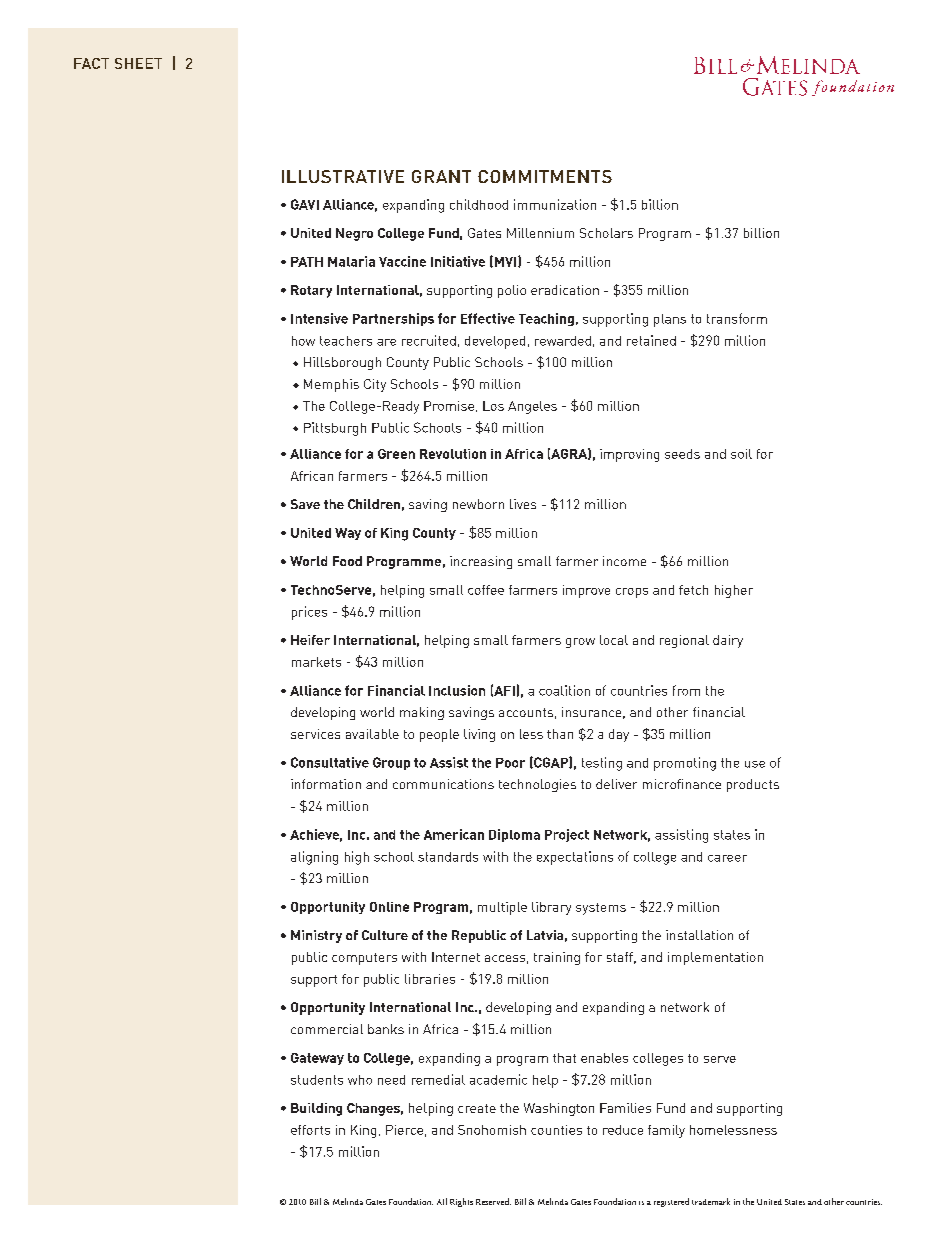  What do you see at coordinates (441, 176) in the screenshot?
I see `GRANT` at bounding box center [441, 176].
